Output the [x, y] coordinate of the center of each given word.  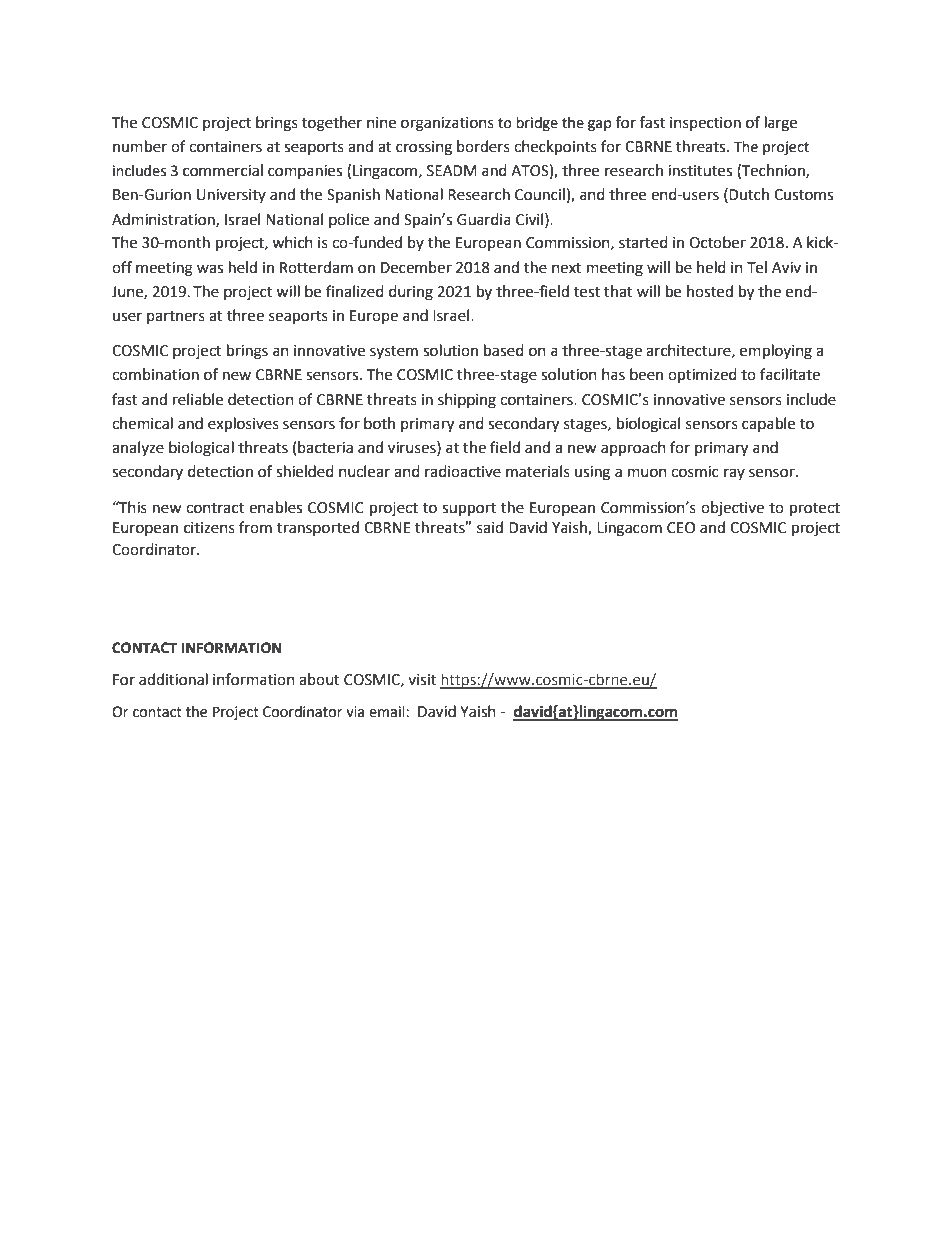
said [490, 527]
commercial [223, 170]
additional [173, 679]
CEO [681, 528]
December [416, 267]
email [388, 712]
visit [422, 680]
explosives [243, 425]
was [210, 269]
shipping [467, 401]
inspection [705, 124]
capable [768, 424]
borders [483, 146]
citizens [209, 528]
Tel [757, 267]
